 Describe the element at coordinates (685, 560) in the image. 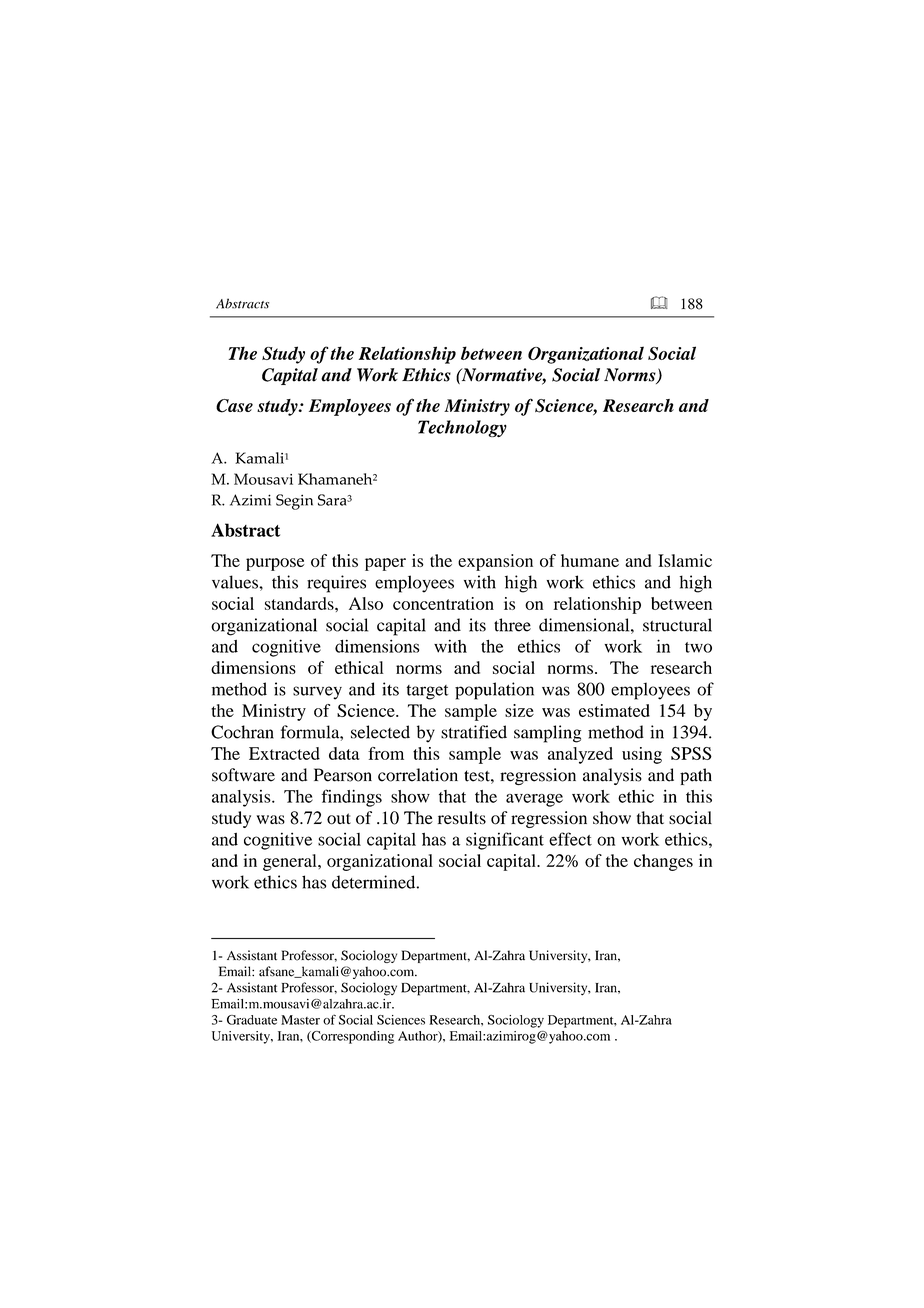

I see `Islamic` at that location.
